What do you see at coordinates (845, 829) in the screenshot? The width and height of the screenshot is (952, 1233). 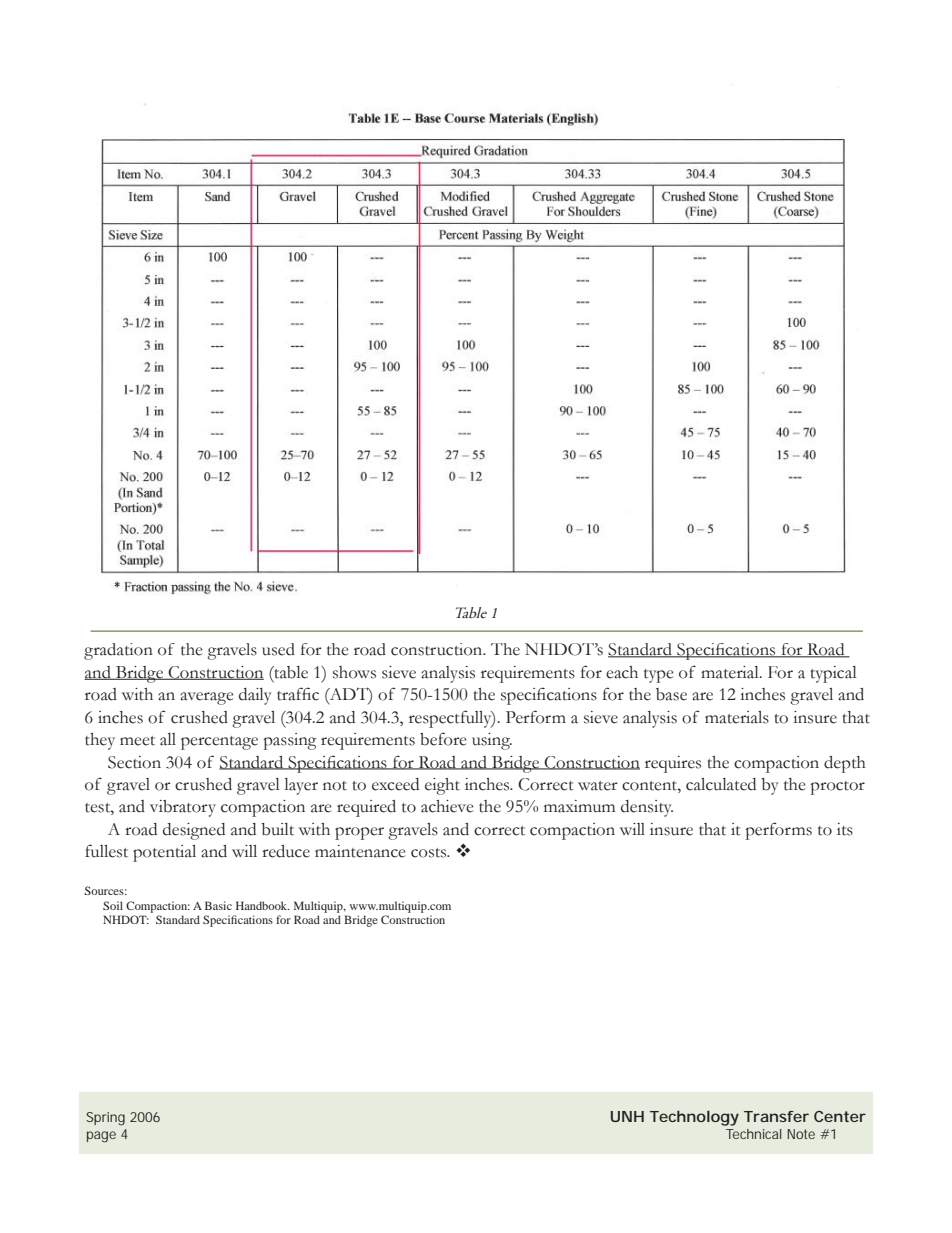 I see `its` at bounding box center [845, 829].
